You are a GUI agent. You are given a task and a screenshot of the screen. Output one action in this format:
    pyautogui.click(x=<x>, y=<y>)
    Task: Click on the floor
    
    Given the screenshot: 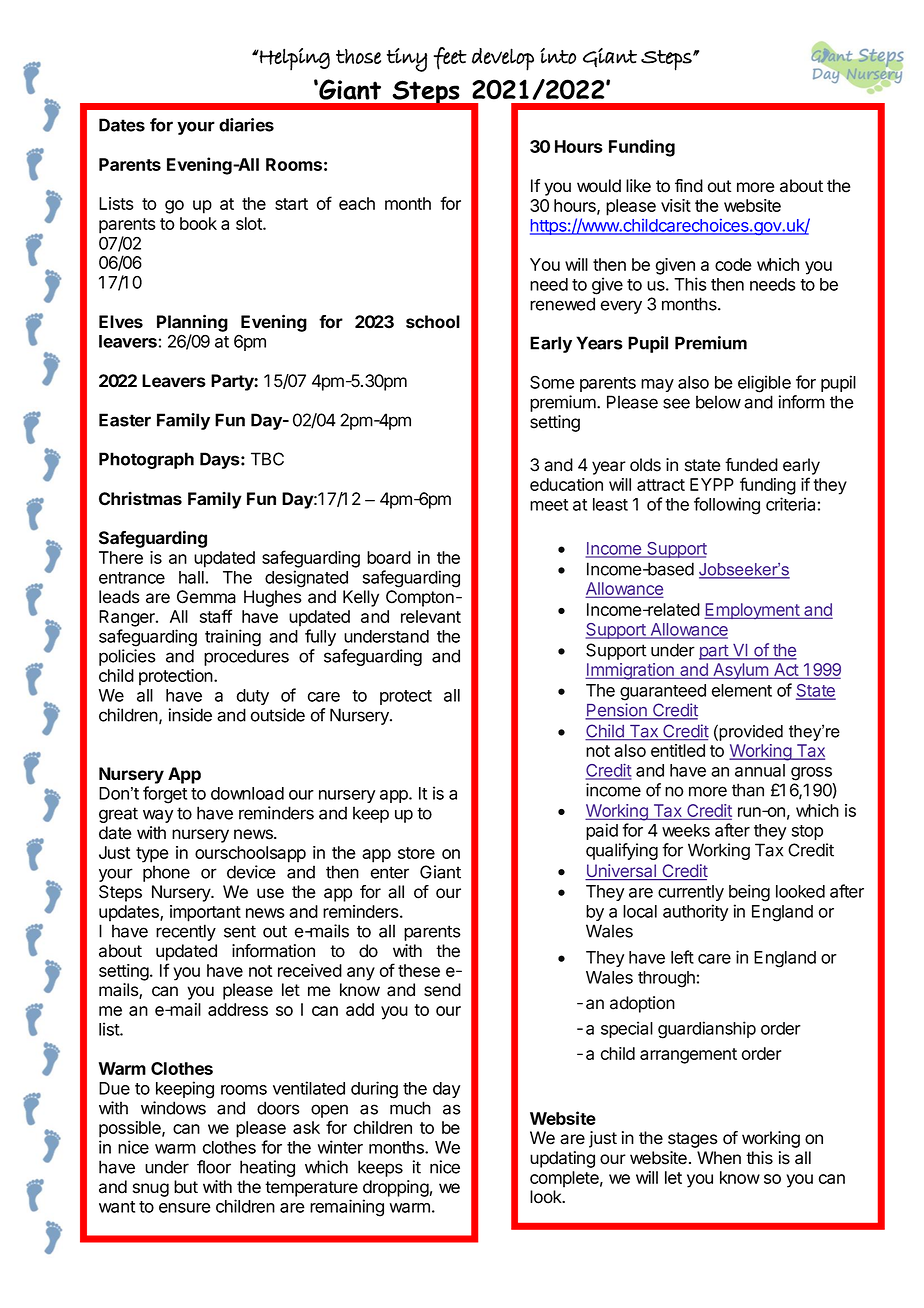 What is the action you would take?
    pyautogui.click(x=214, y=1167)
